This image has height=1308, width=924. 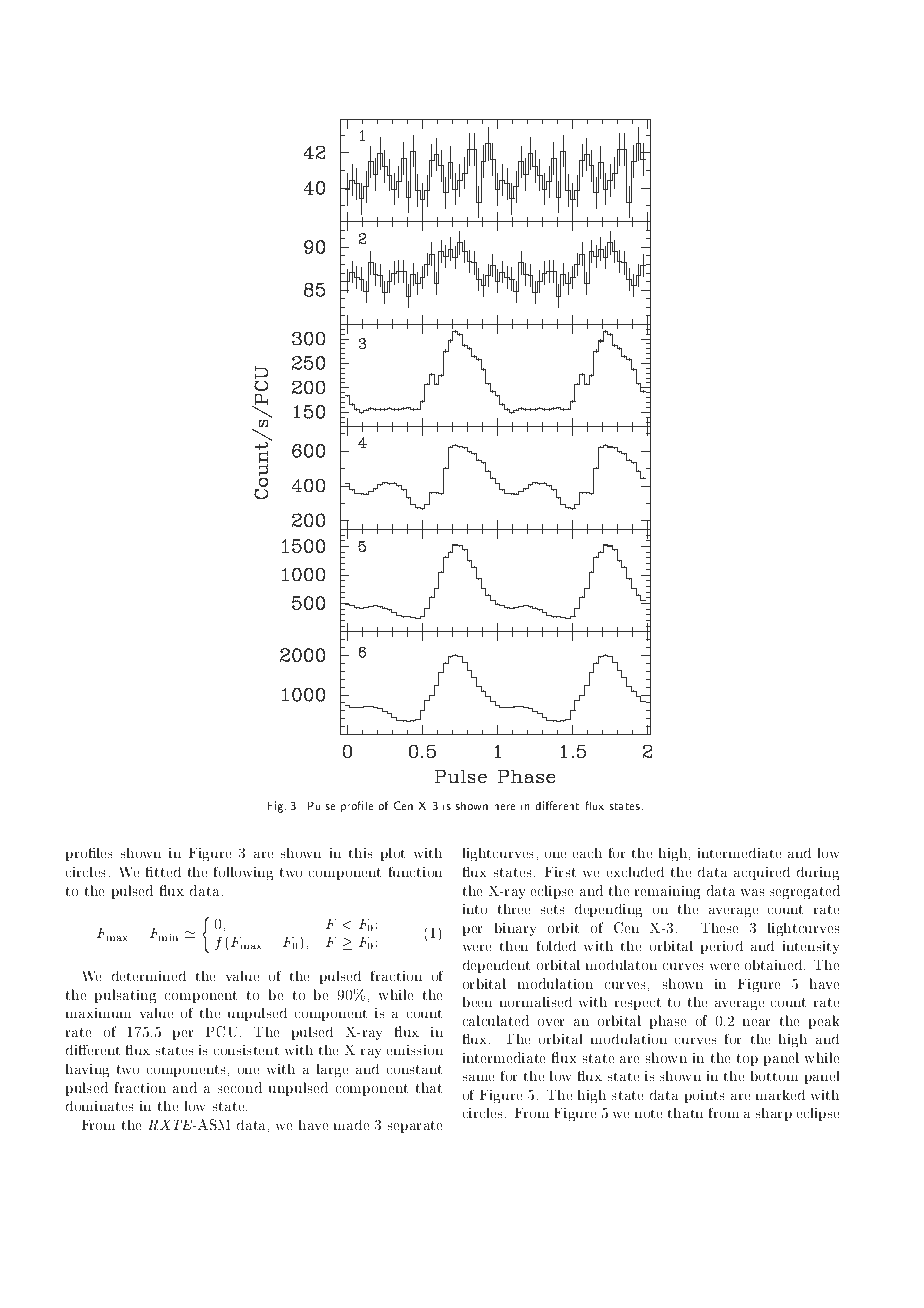 I want to click on dominates, so click(x=100, y=1106).
